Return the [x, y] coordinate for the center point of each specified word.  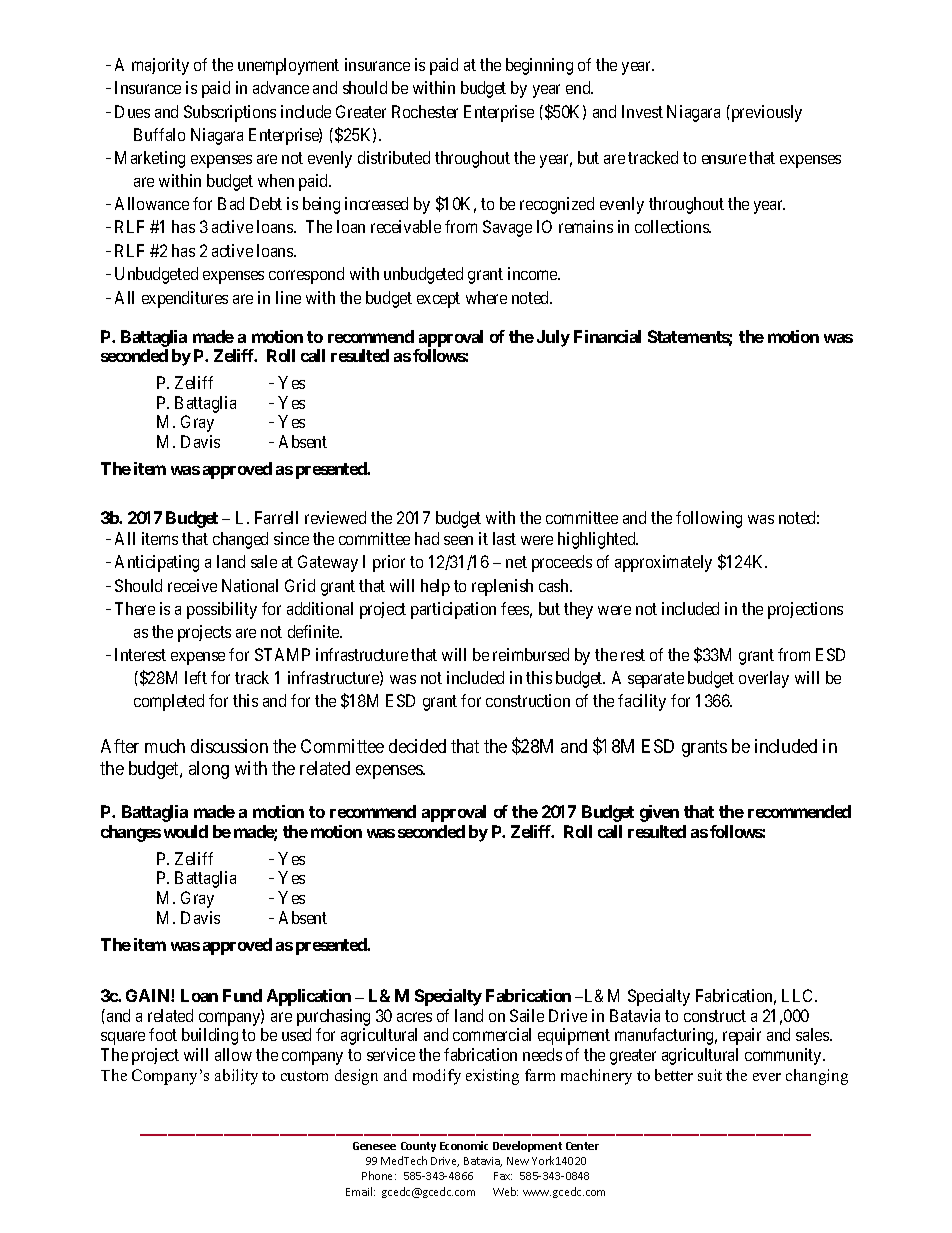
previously [765, 113]
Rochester [425, 111]
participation [453, 610]
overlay [764, 679]
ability [236, 1077]
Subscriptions [230, 113]
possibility [222, 610]
